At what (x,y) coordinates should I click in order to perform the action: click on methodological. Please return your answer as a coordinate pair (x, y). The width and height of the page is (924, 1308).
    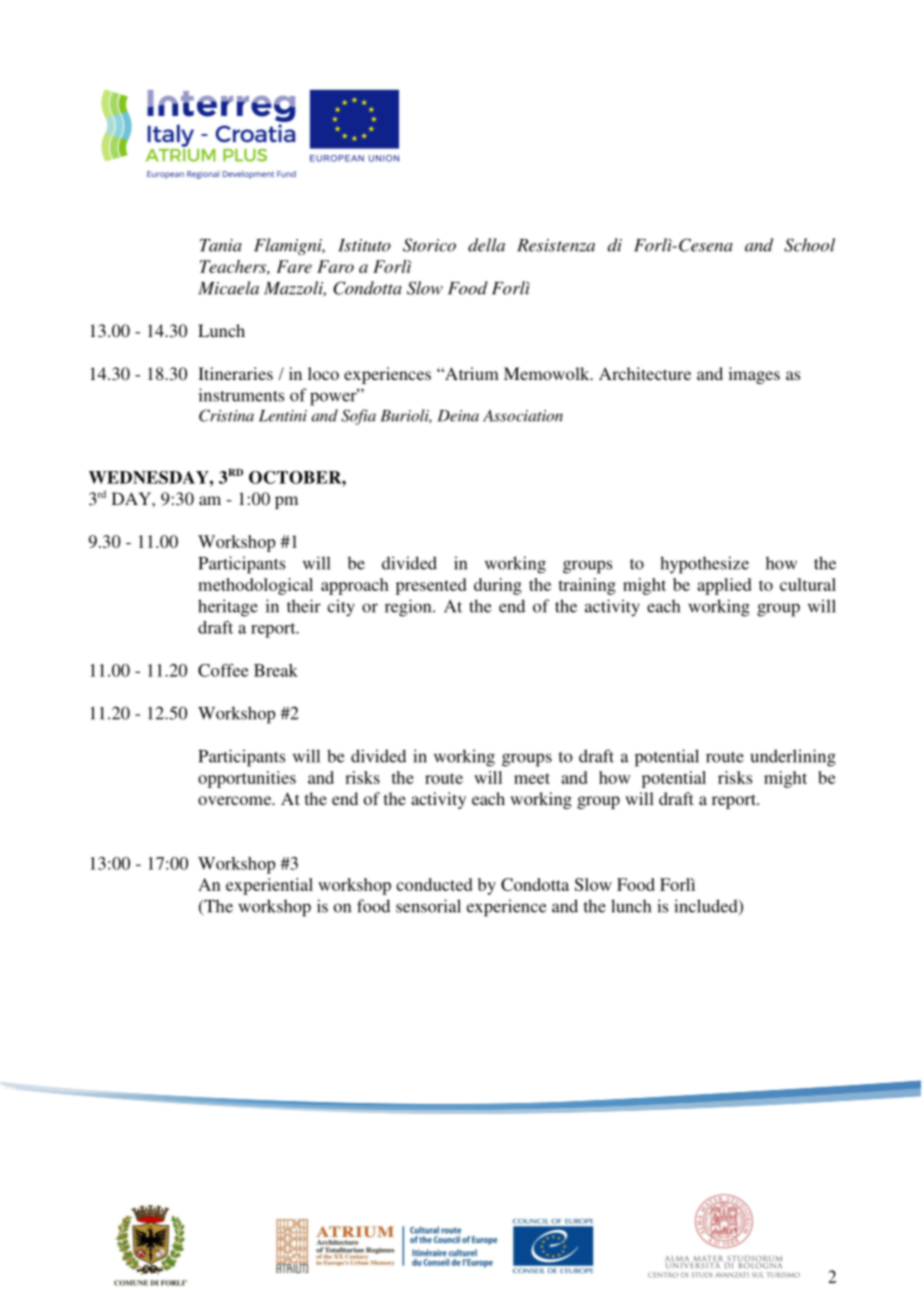
    Looking at the image, I should click on (255, 586).
